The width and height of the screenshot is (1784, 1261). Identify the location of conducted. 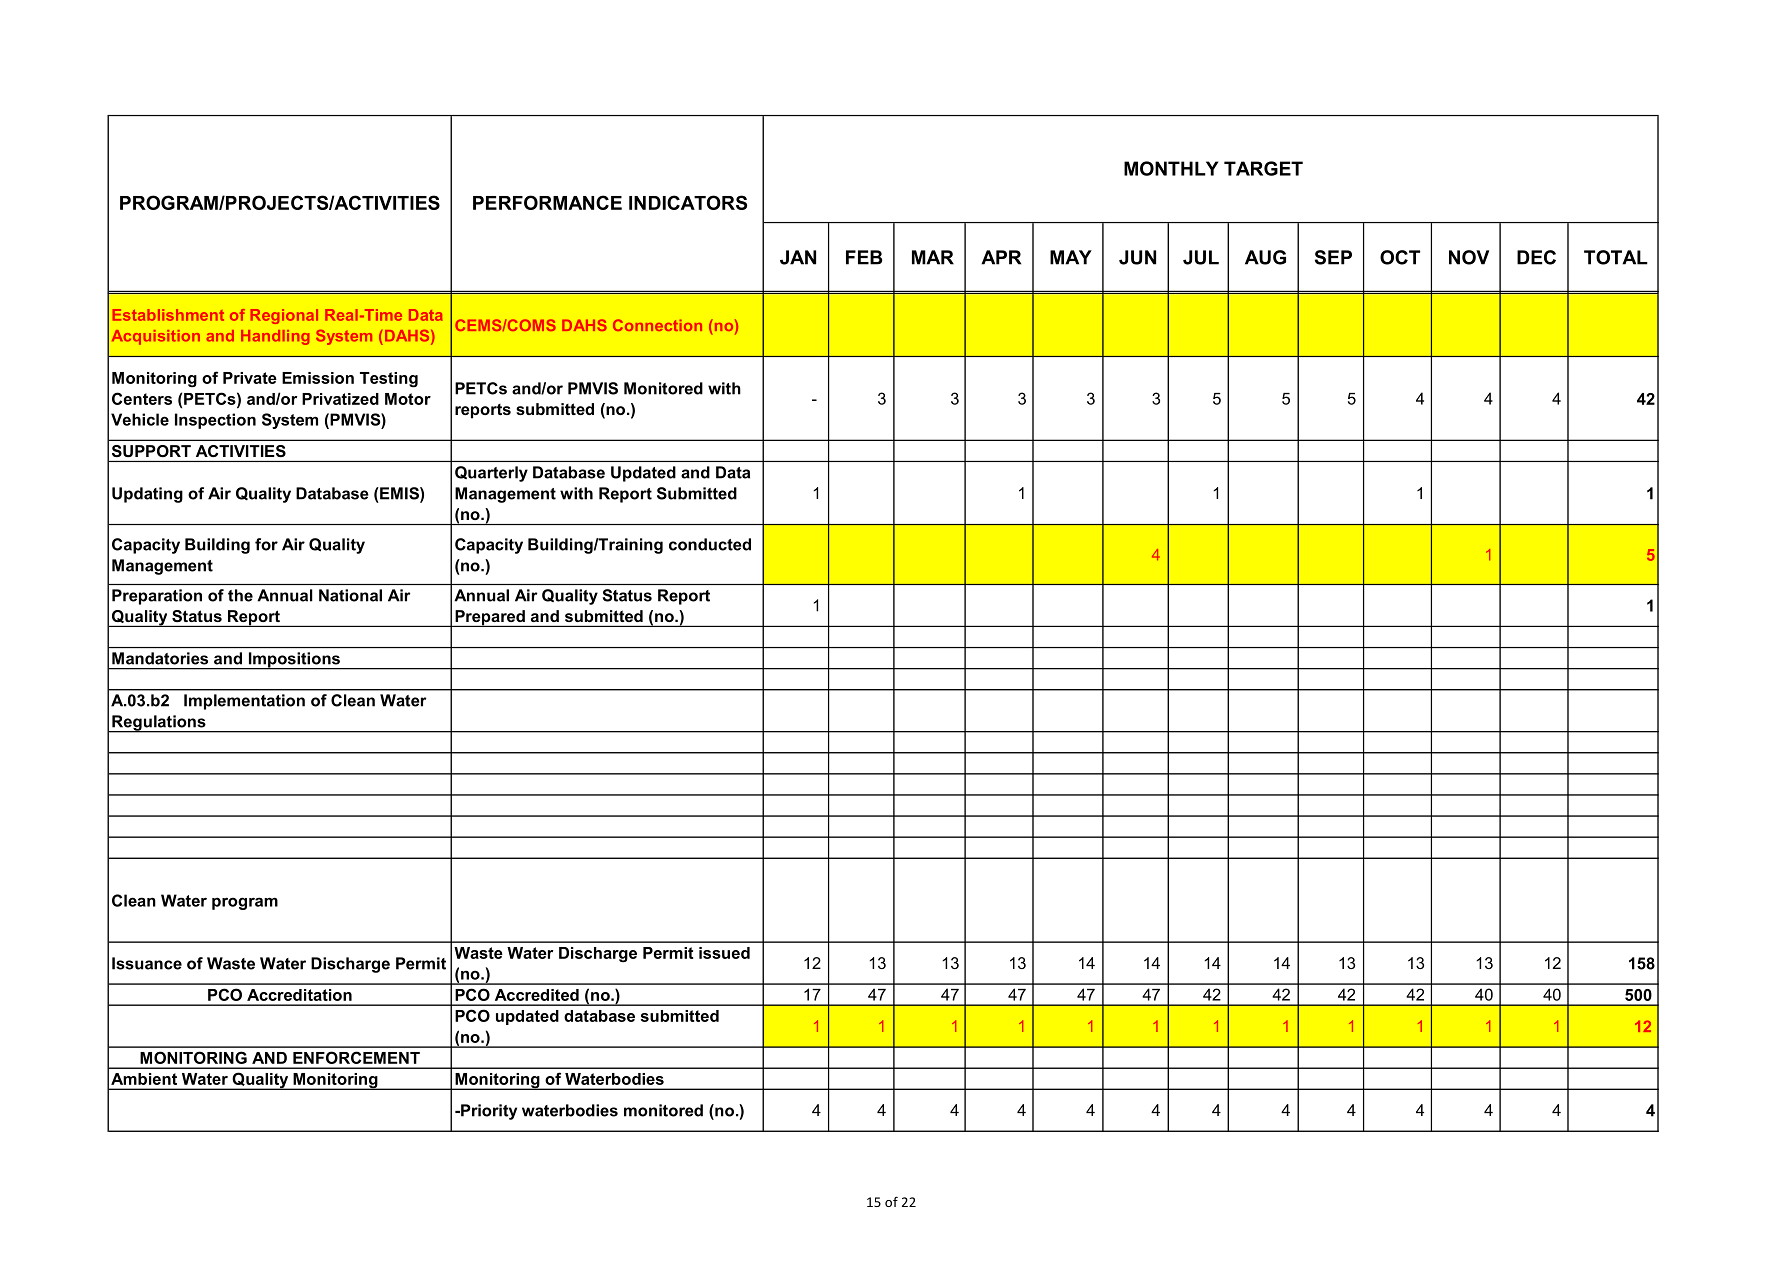
(710, 544).
